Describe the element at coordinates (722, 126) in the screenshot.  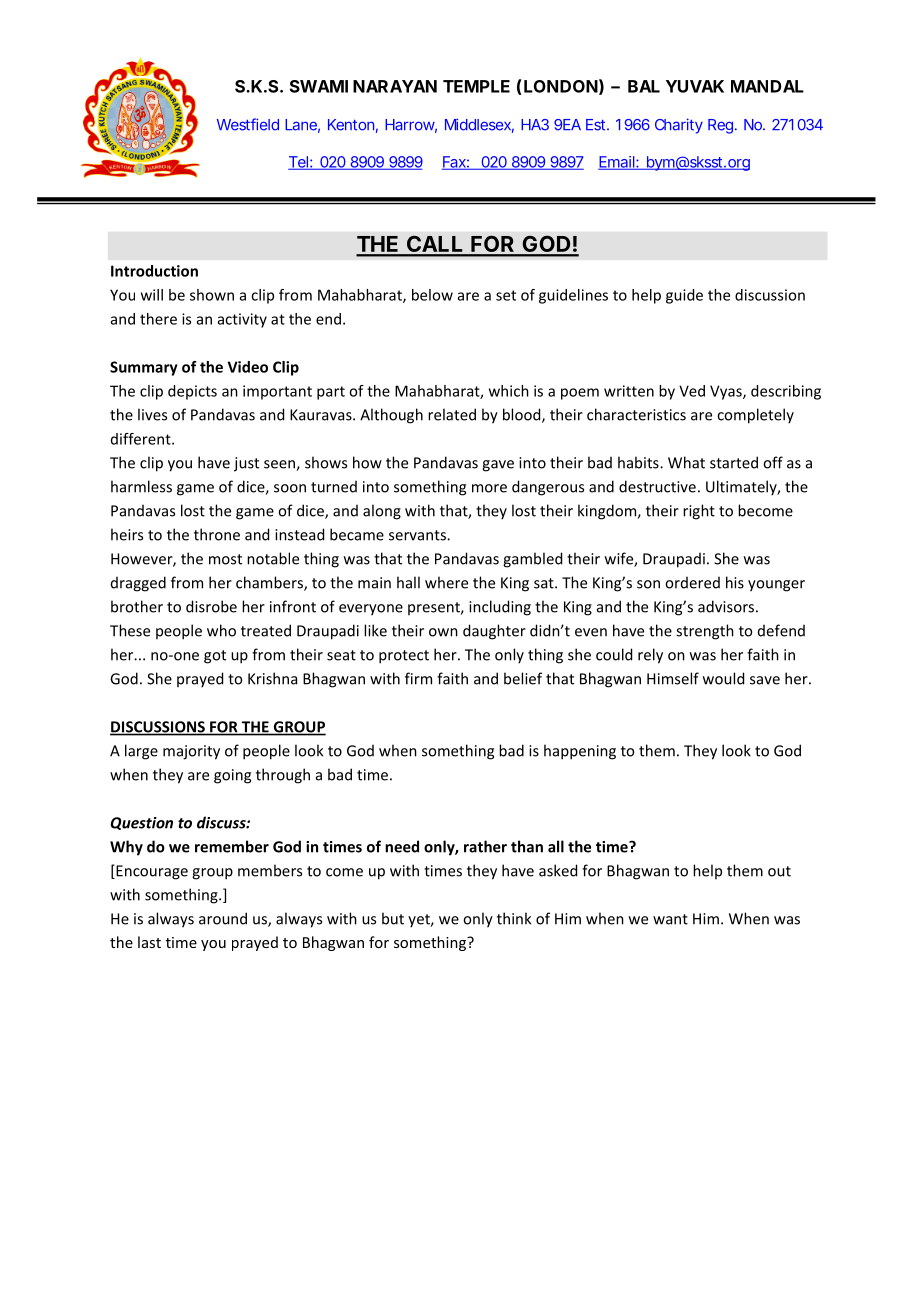
I see `Reg` at that location.
